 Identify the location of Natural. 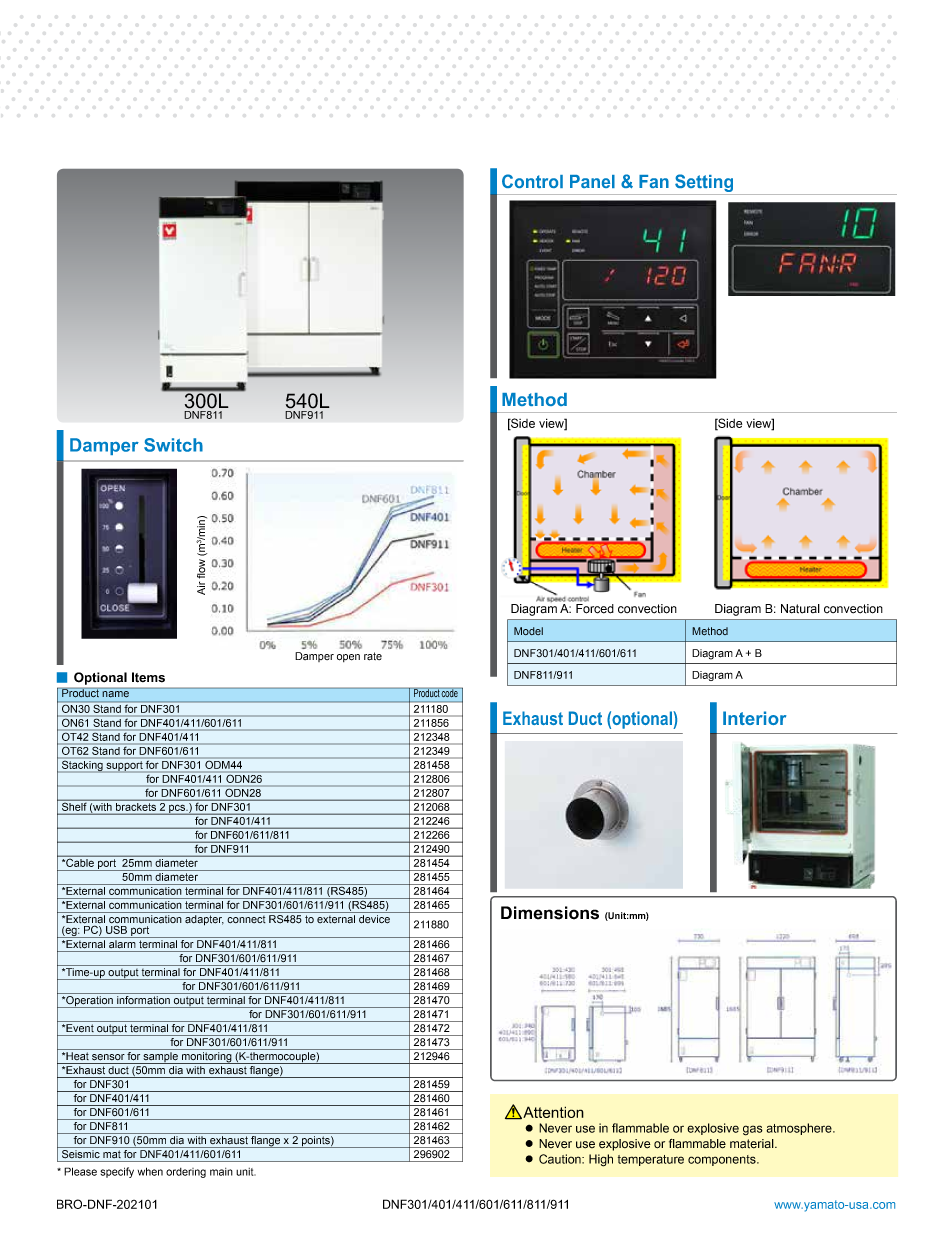
(800, 609).
